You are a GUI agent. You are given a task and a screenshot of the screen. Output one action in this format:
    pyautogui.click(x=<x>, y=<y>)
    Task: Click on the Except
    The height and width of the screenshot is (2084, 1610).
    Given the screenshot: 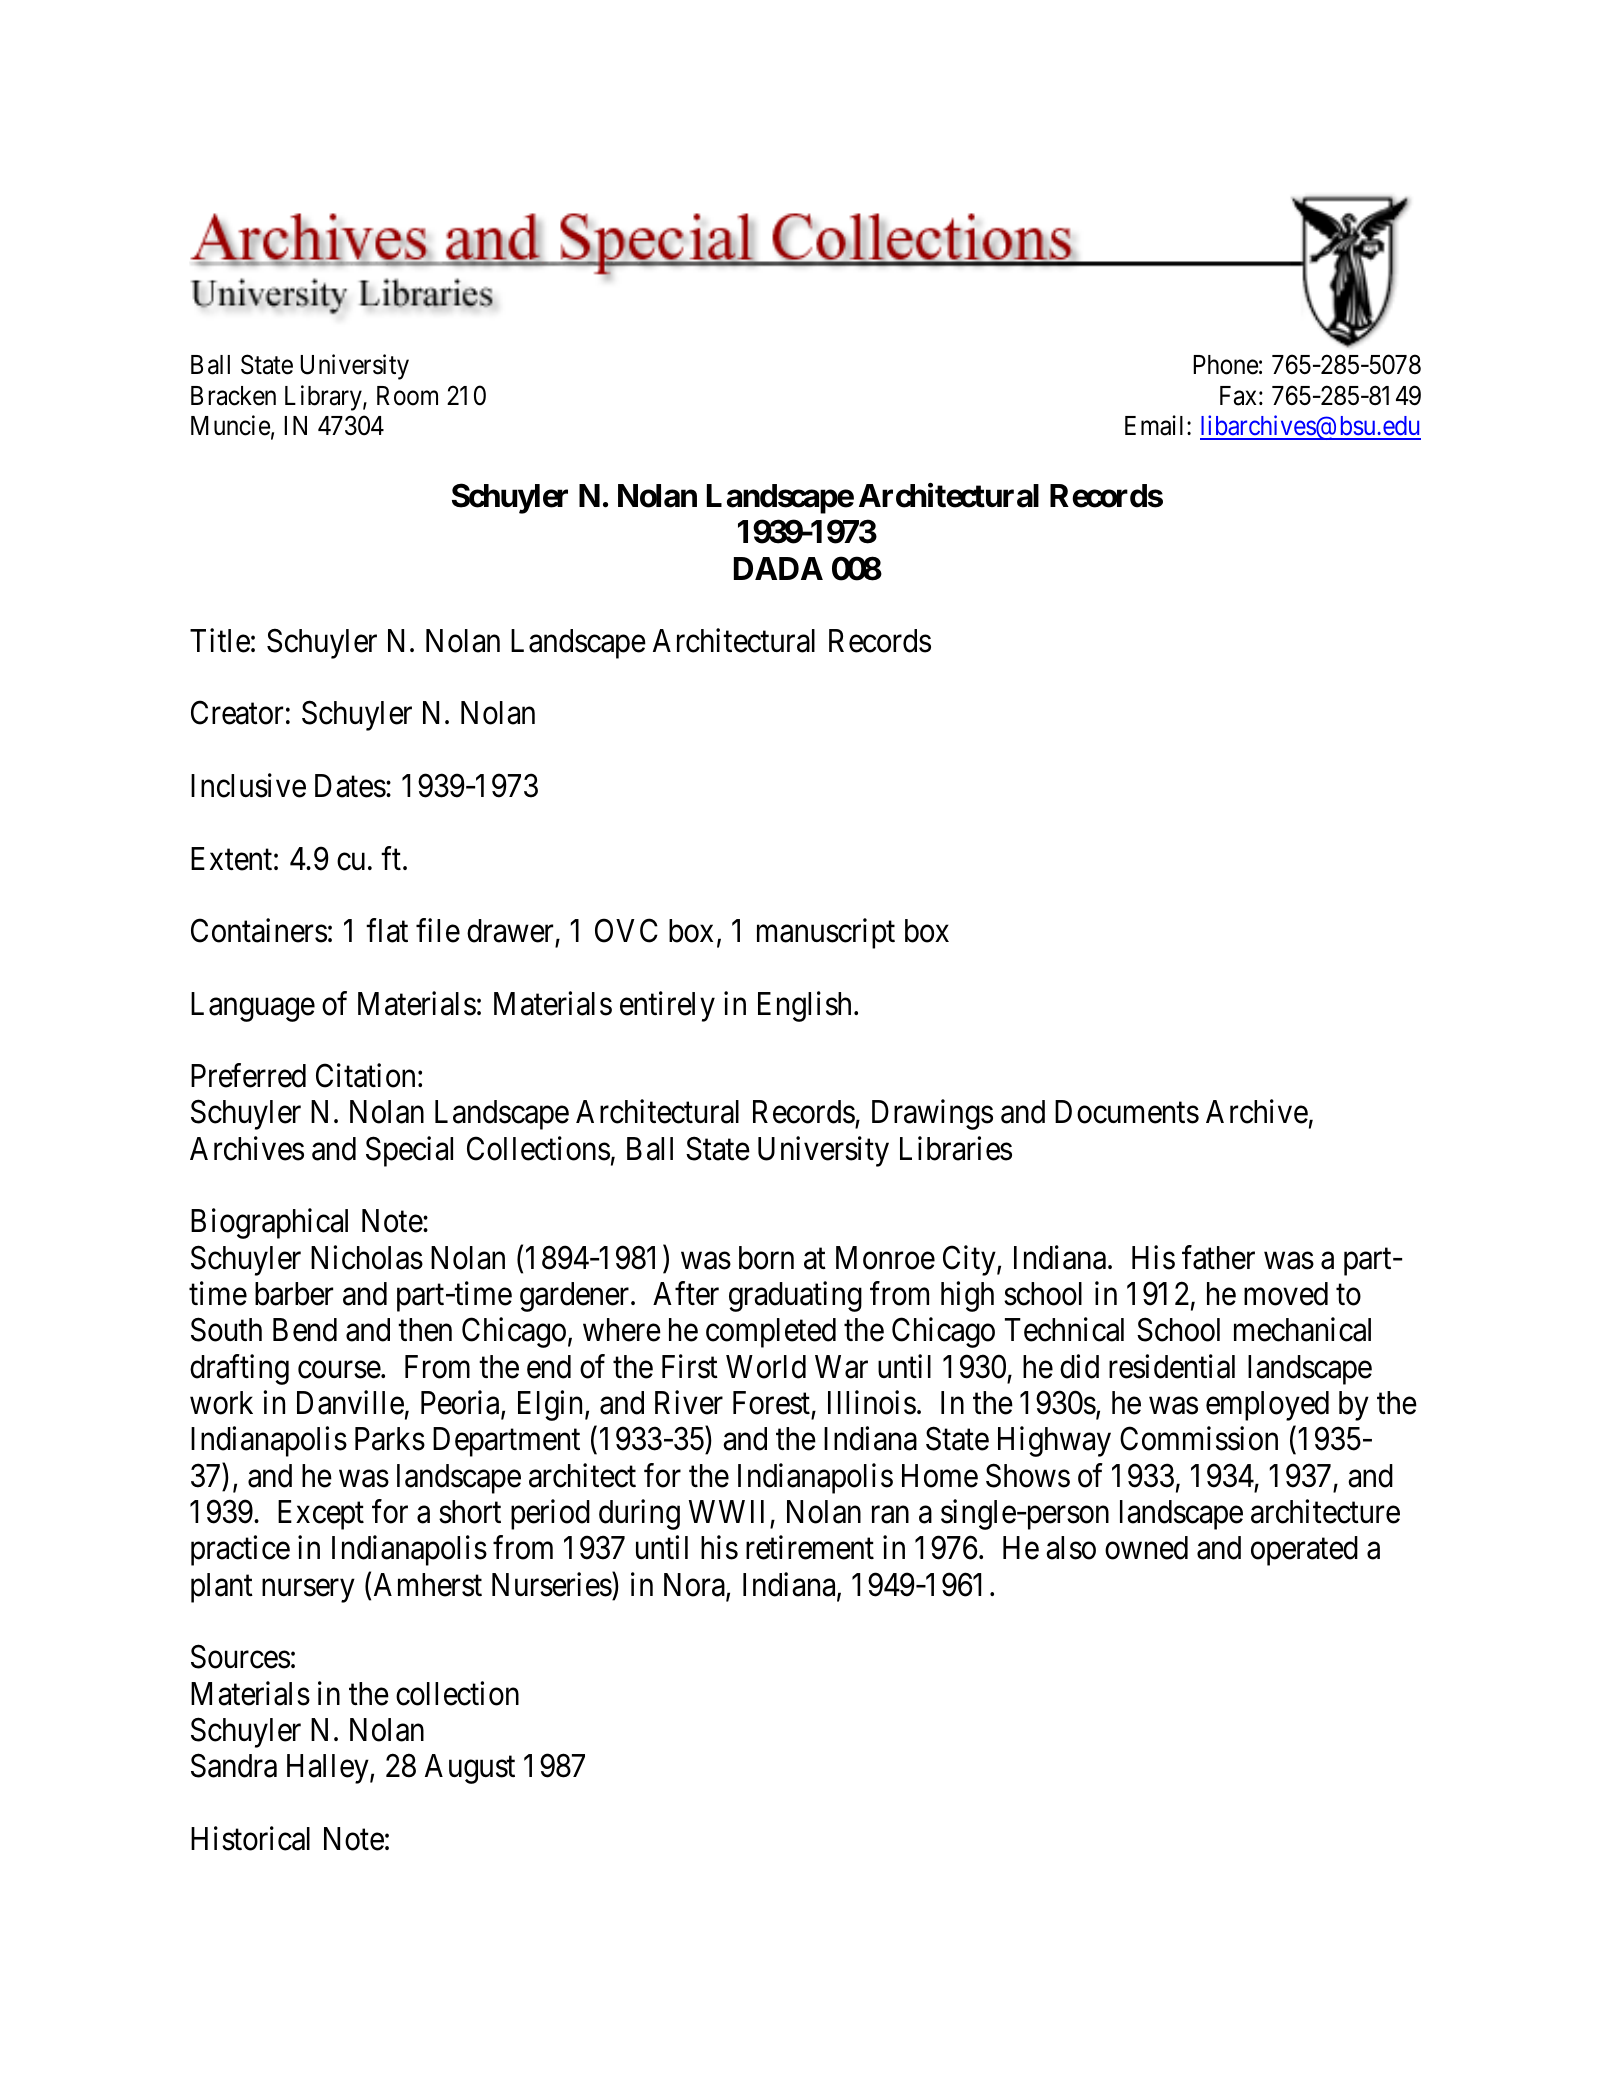 What is the action you would take?
    pyautogui.click(x=321, y=1515)
